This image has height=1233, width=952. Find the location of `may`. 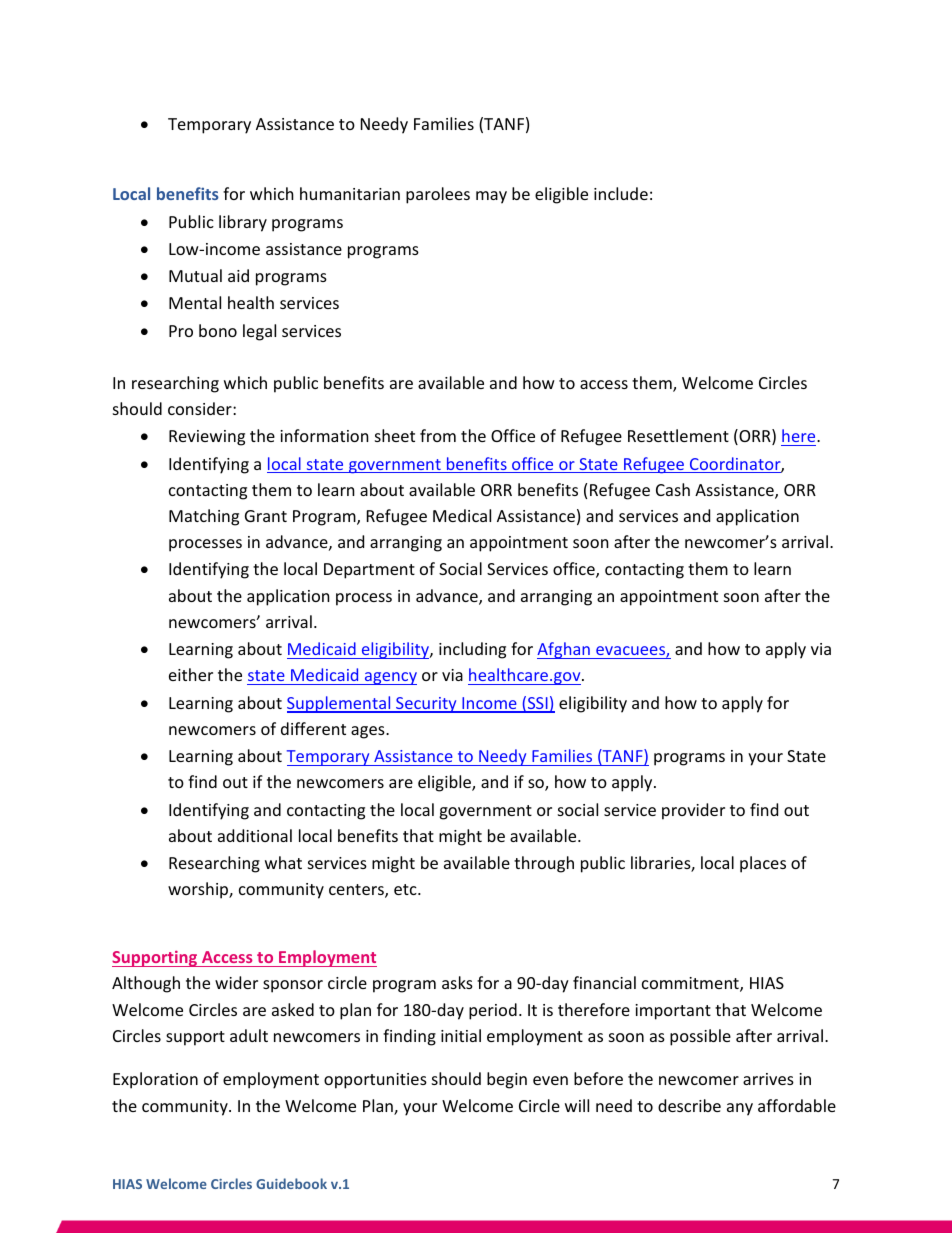

may is located at coordinates (491, 197).
